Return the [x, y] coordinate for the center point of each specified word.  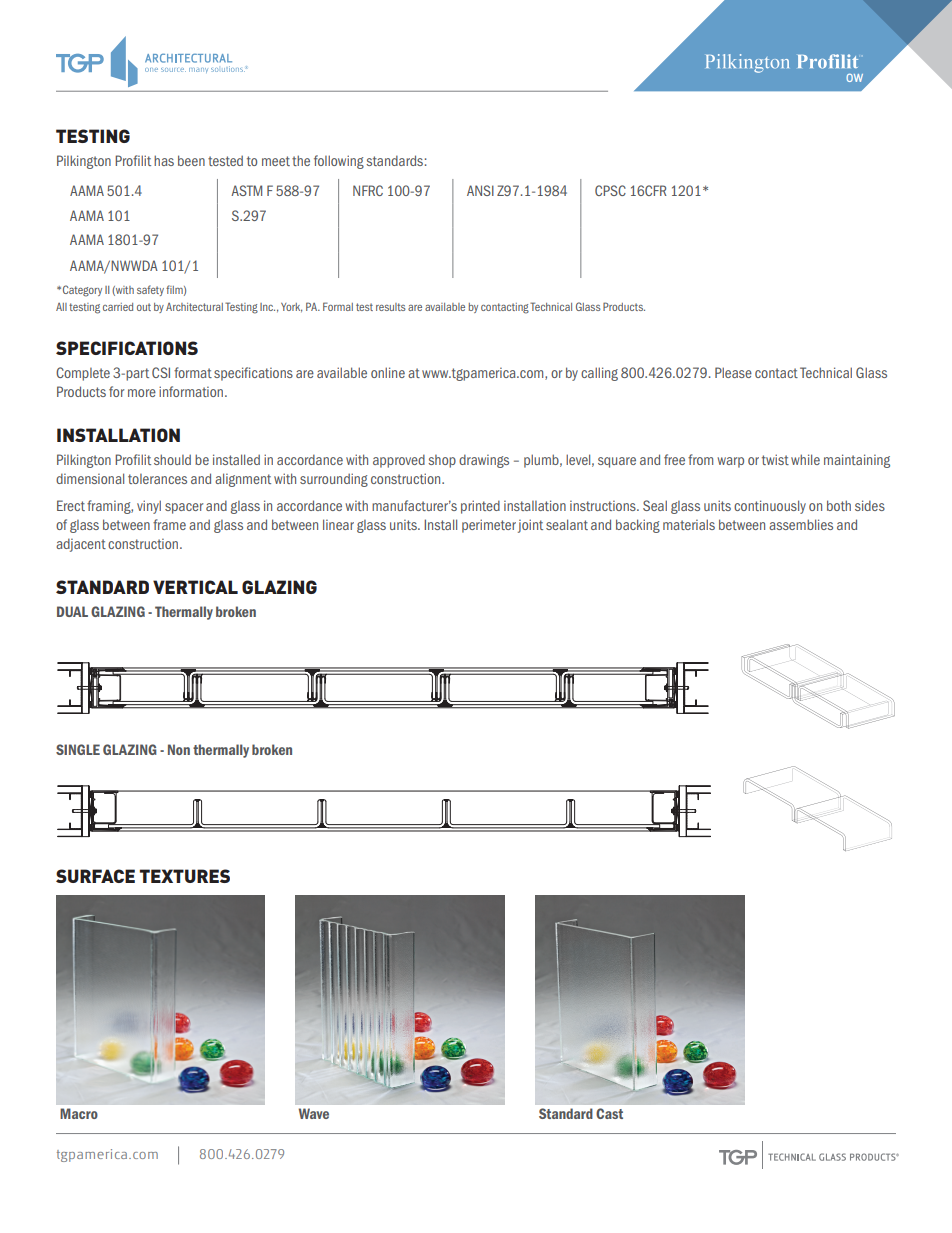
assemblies [801, 524]
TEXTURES [185, 876]
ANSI [480, 190]
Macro [79, 1113]
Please [733, 372]
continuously [770, 507]
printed [480, 507]
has [164, 160]
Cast [609, 1113]
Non [179, 749]
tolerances [157, 479]
